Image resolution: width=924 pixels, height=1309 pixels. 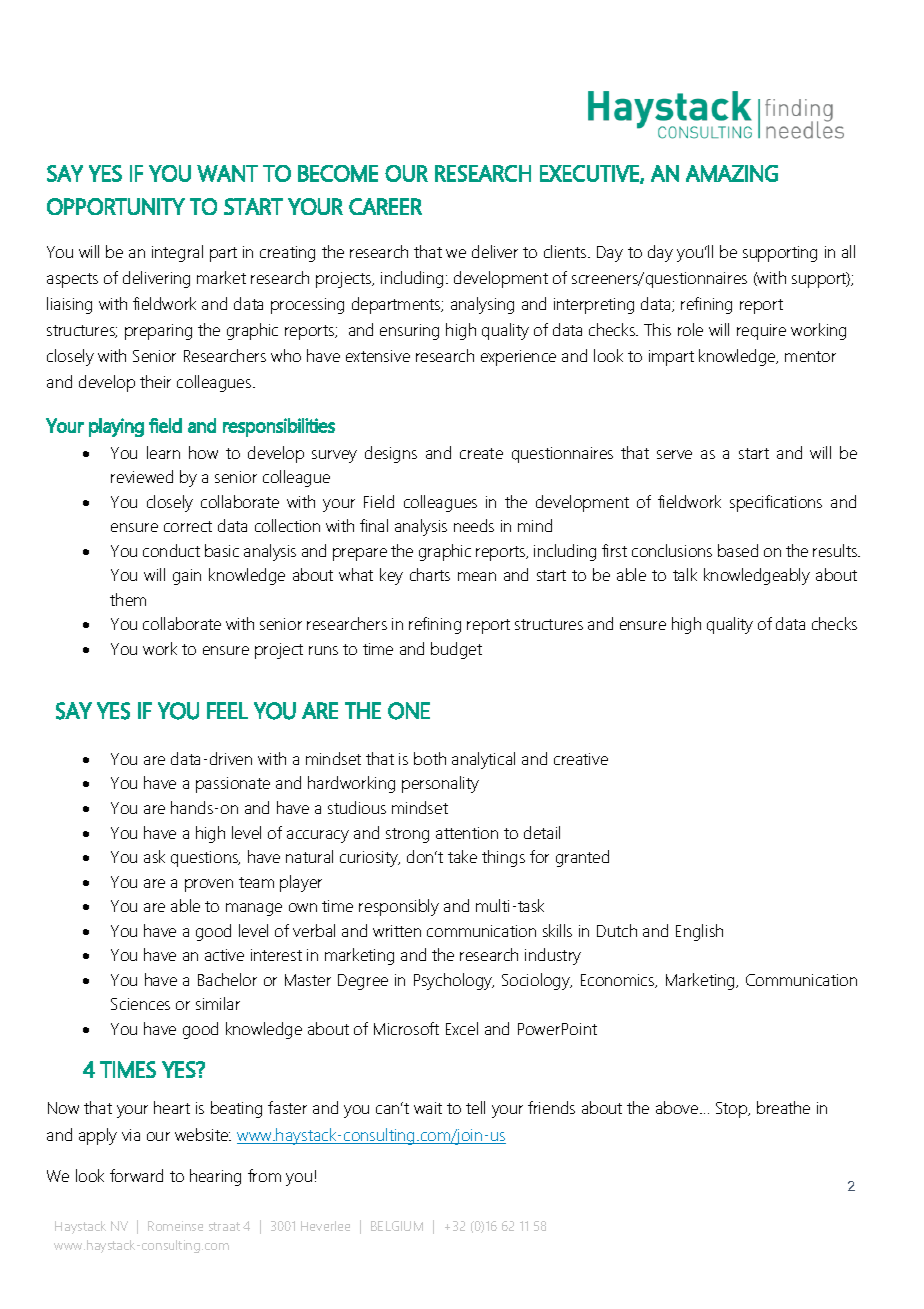 What do you see at coordinates (171, 550) in the screenshot?
I see `conduct` at bounding box center [171, 550].
